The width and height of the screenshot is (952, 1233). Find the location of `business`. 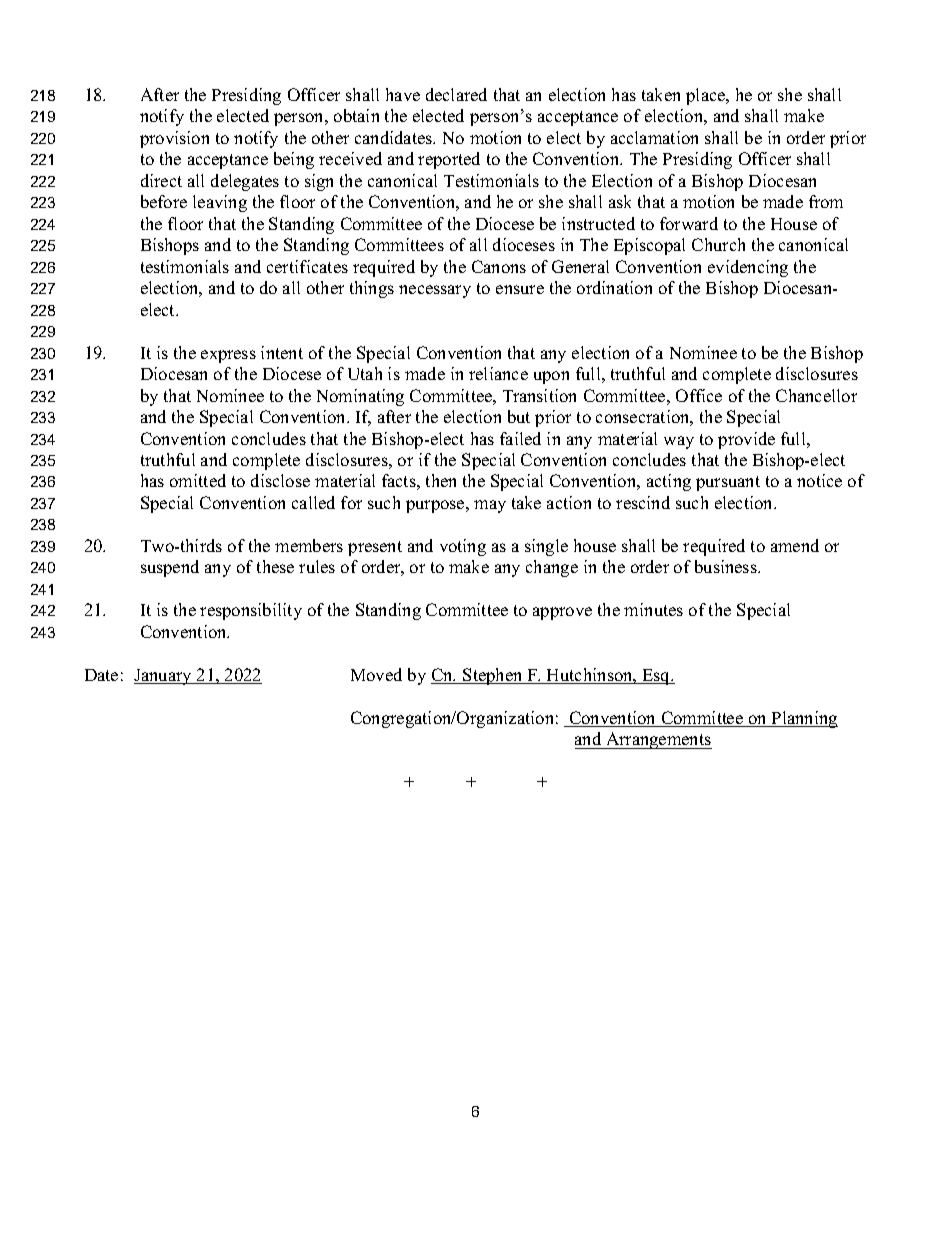

business is located at coordinates (727, 566).
